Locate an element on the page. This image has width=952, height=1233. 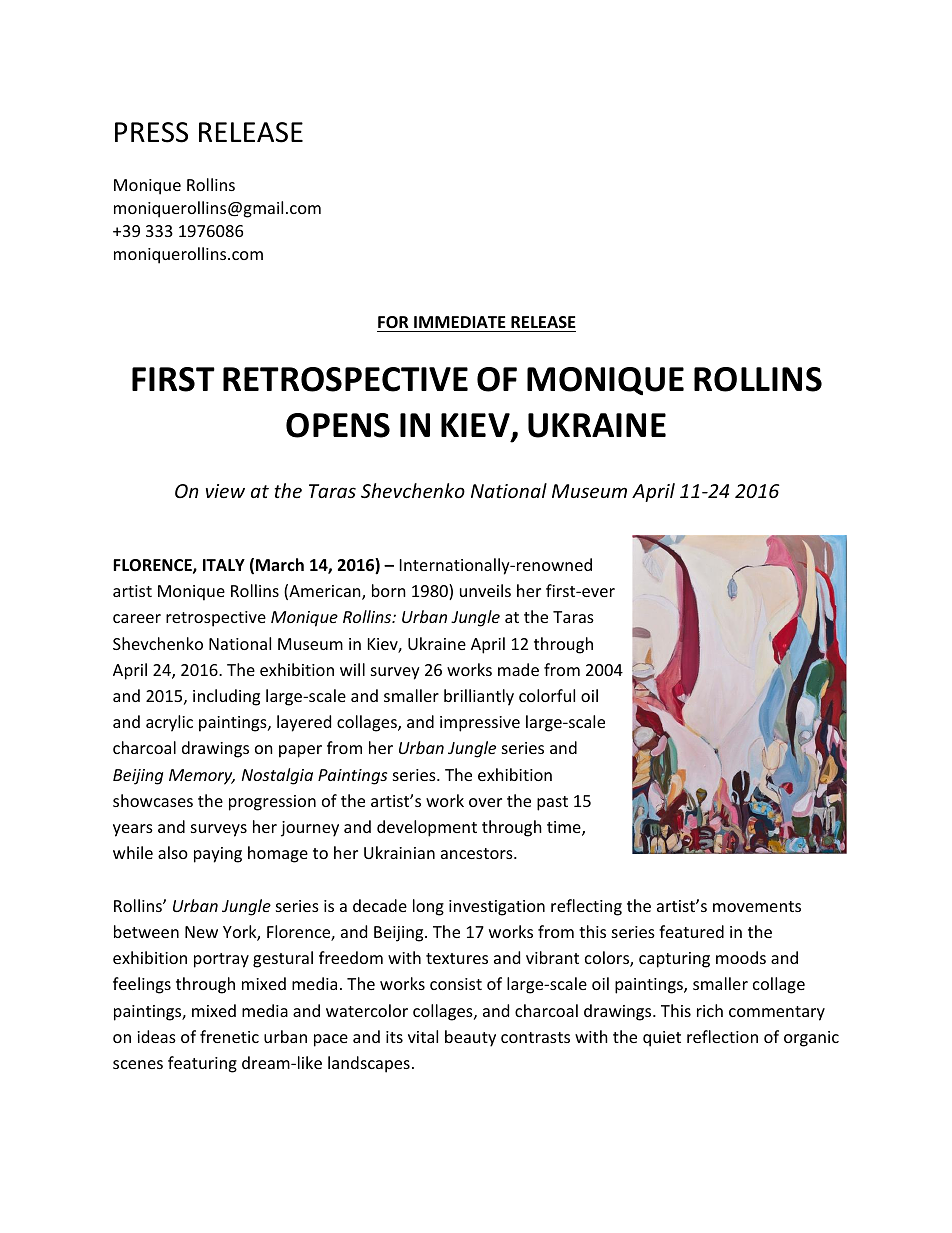
movements is located at coordinates (757, 906).
